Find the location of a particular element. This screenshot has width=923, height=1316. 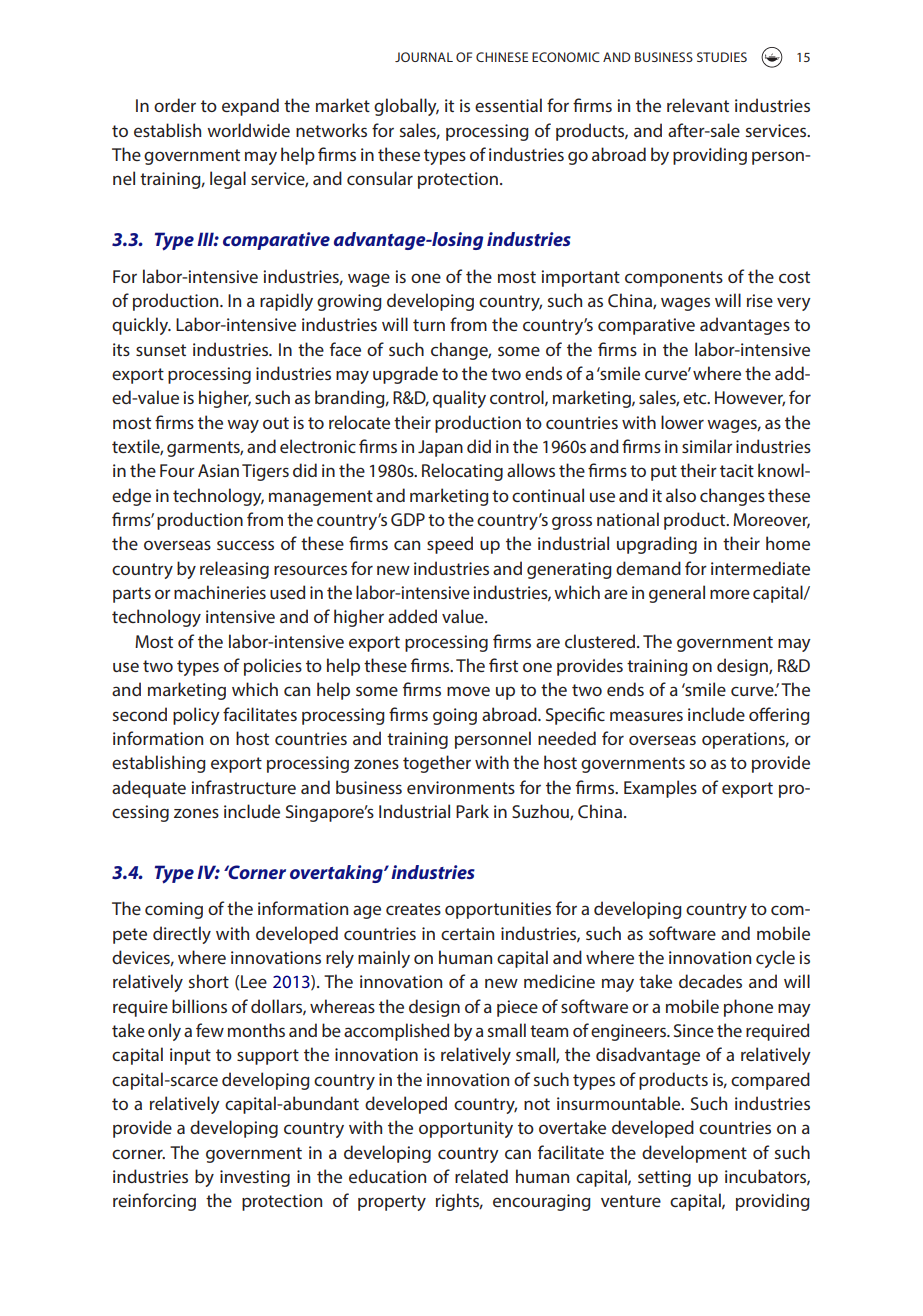

quality is located at coordinates (459, 399).
